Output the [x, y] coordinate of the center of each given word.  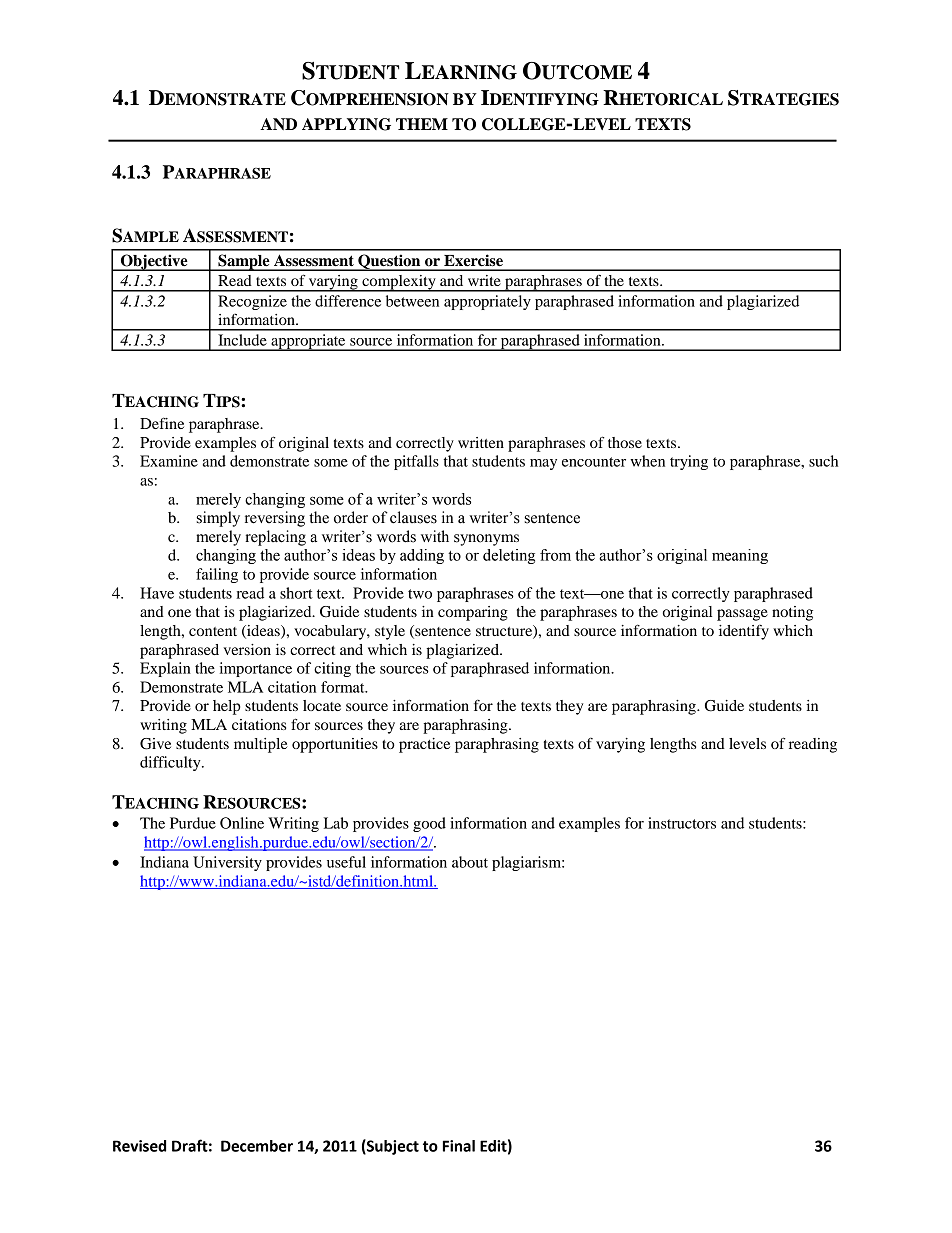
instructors [682, 823]
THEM [422, 124]
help [227, 707]
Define [162, 423]
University [227, 863]
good [429, 824]
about [470, 862]
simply [218, 519]
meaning [740, 556]
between [412, 301]
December [257, 1146]
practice [424, 745]
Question [389, 262]
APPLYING [346, 124]
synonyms [486, 540]
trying [689, 462]
